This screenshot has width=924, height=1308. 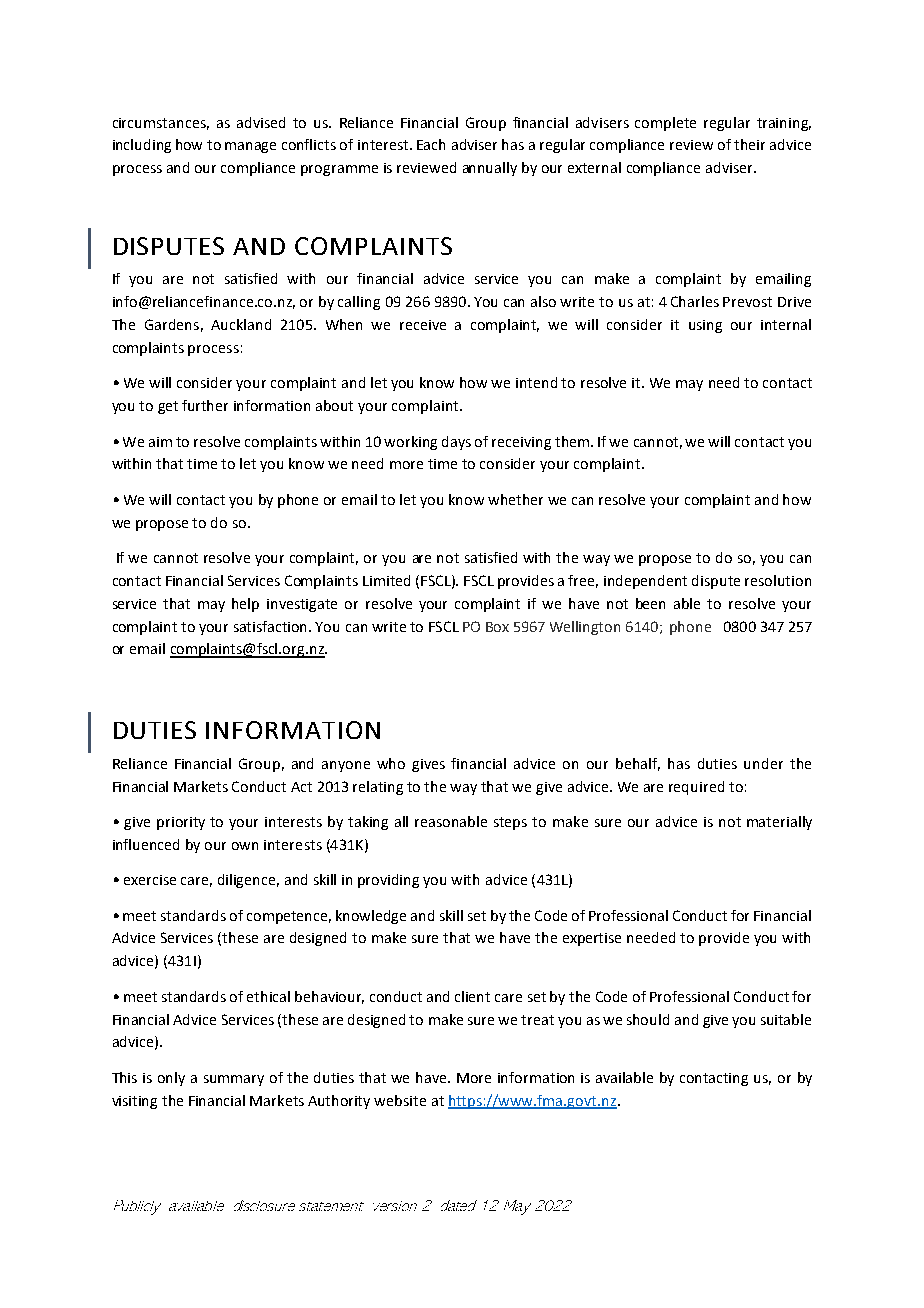 What do you see at coordinates (749, 144) in the screenshot?
I see `their` at bounding box center [749, 144].
